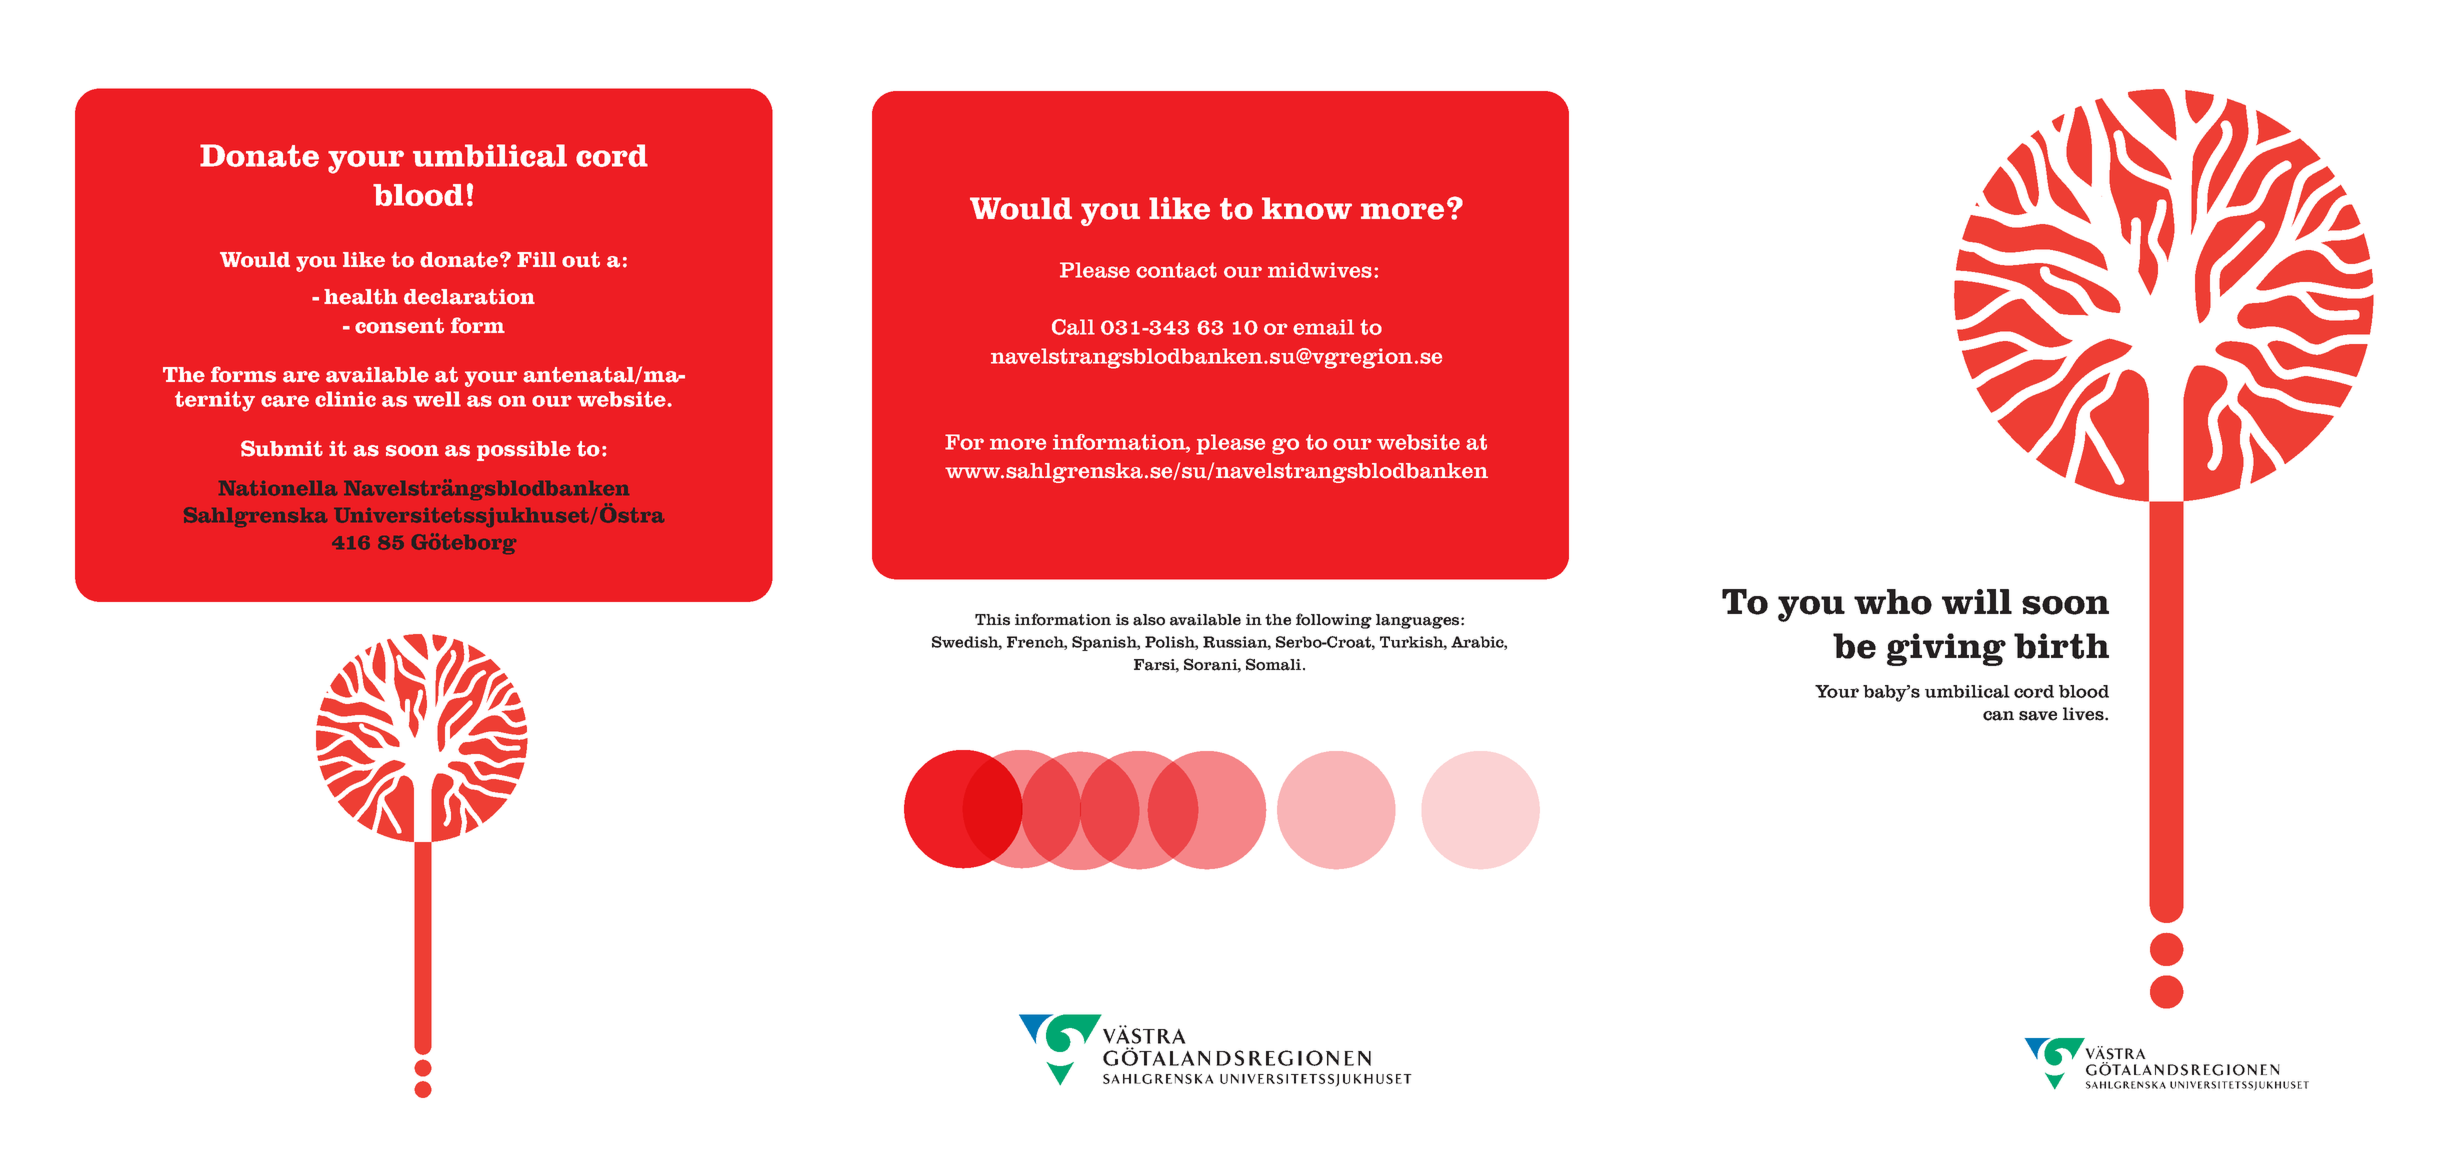  I want to click on know, so click(1307, 208).
